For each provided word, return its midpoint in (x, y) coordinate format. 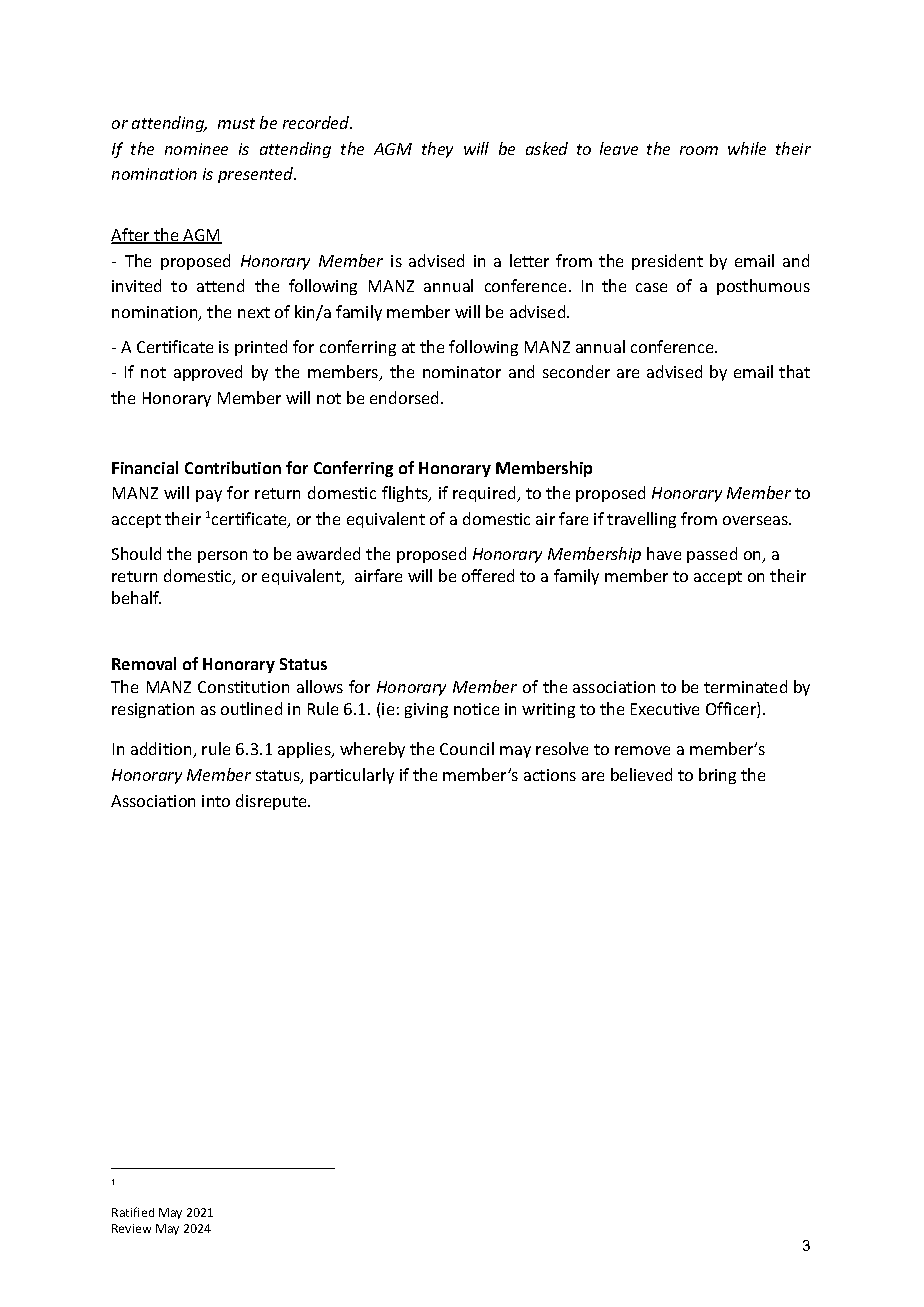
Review (131, 1228)
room (699, 150)
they (437, 150)
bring (717, 776)
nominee (196, 149)
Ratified (133, 1212)
